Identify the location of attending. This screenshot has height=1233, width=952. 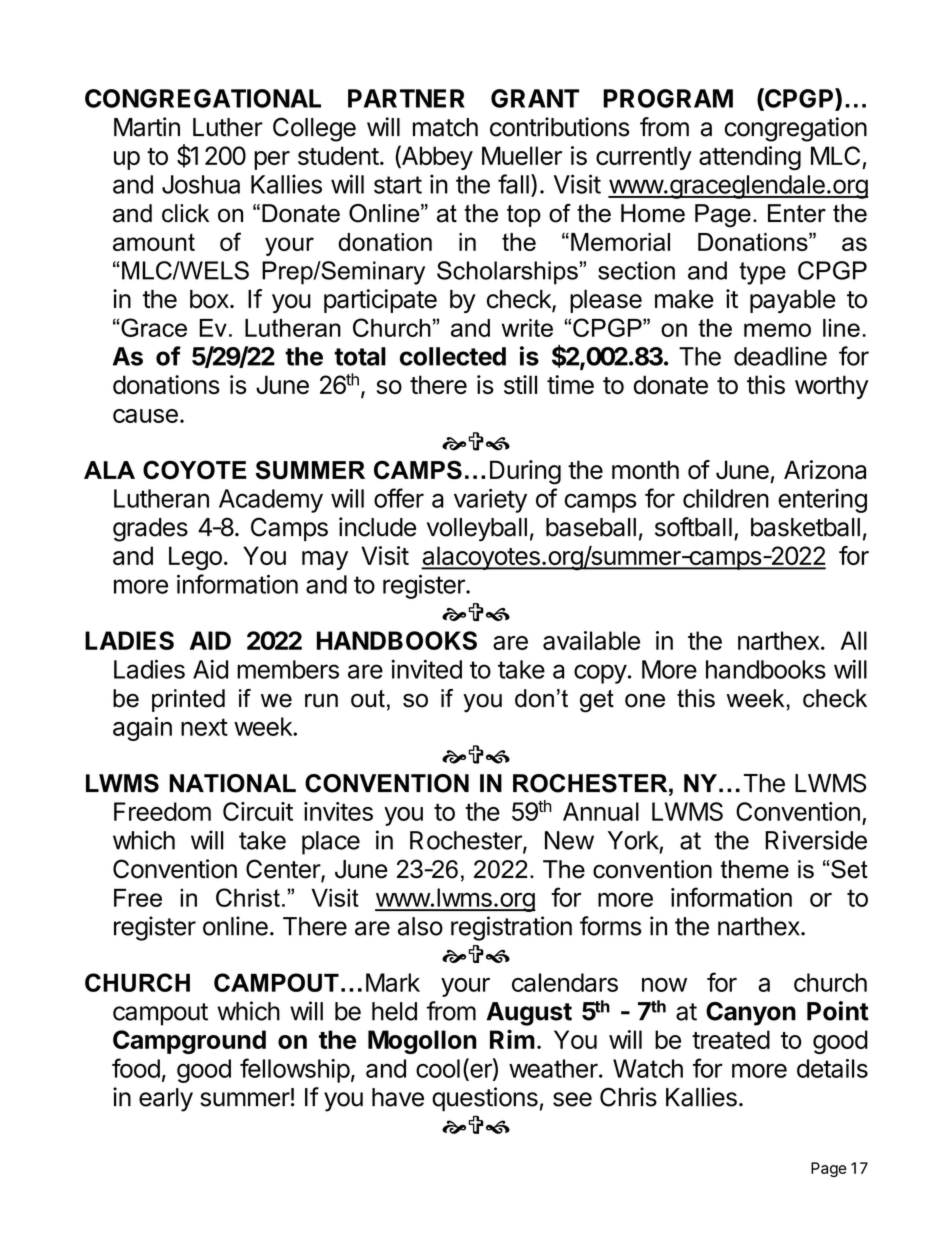
(750, 158).
